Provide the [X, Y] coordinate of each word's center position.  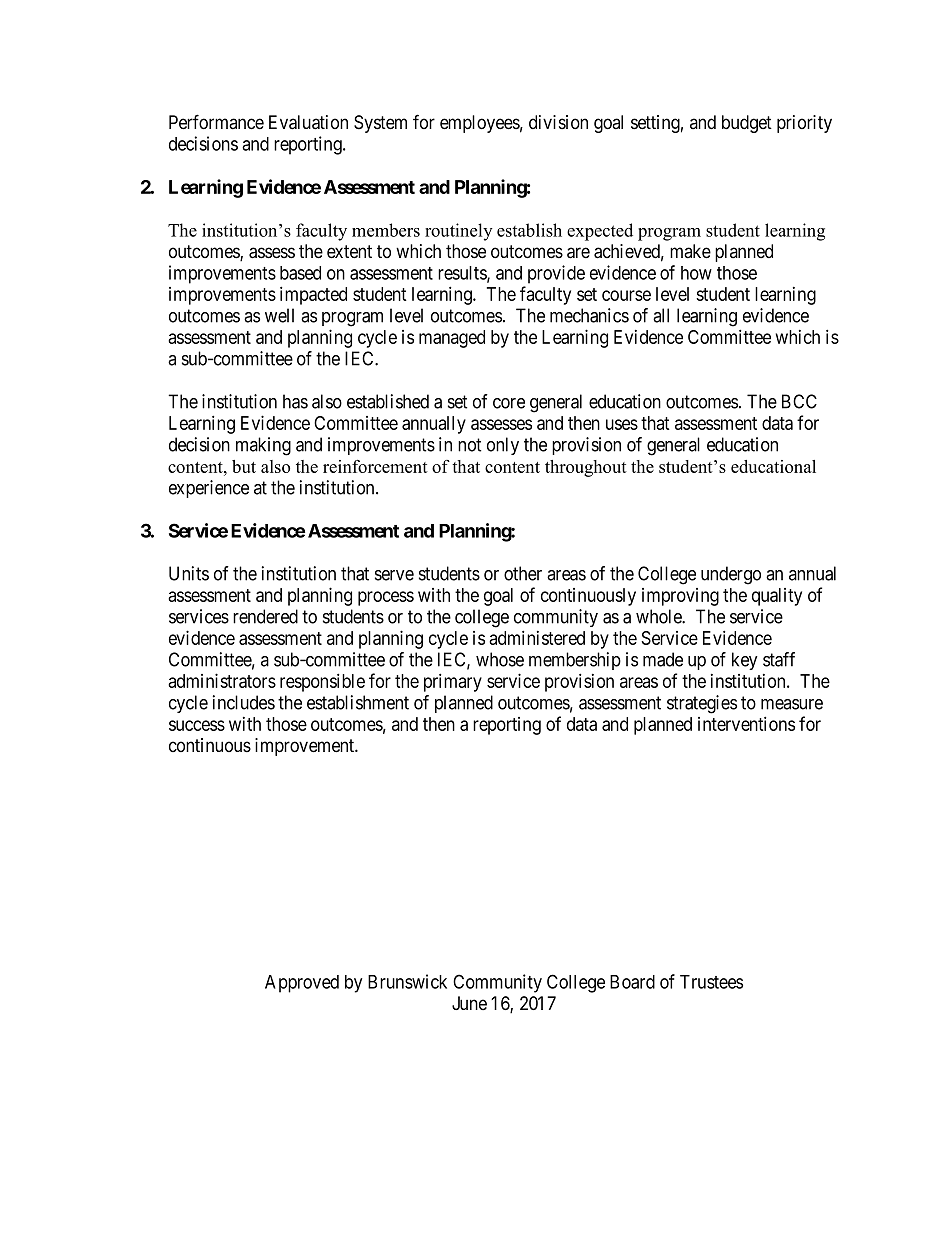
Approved [302, 984]
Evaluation [308, 122]
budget [747, 124]
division [558, 122]
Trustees [711, 982]
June [469, 1003]
